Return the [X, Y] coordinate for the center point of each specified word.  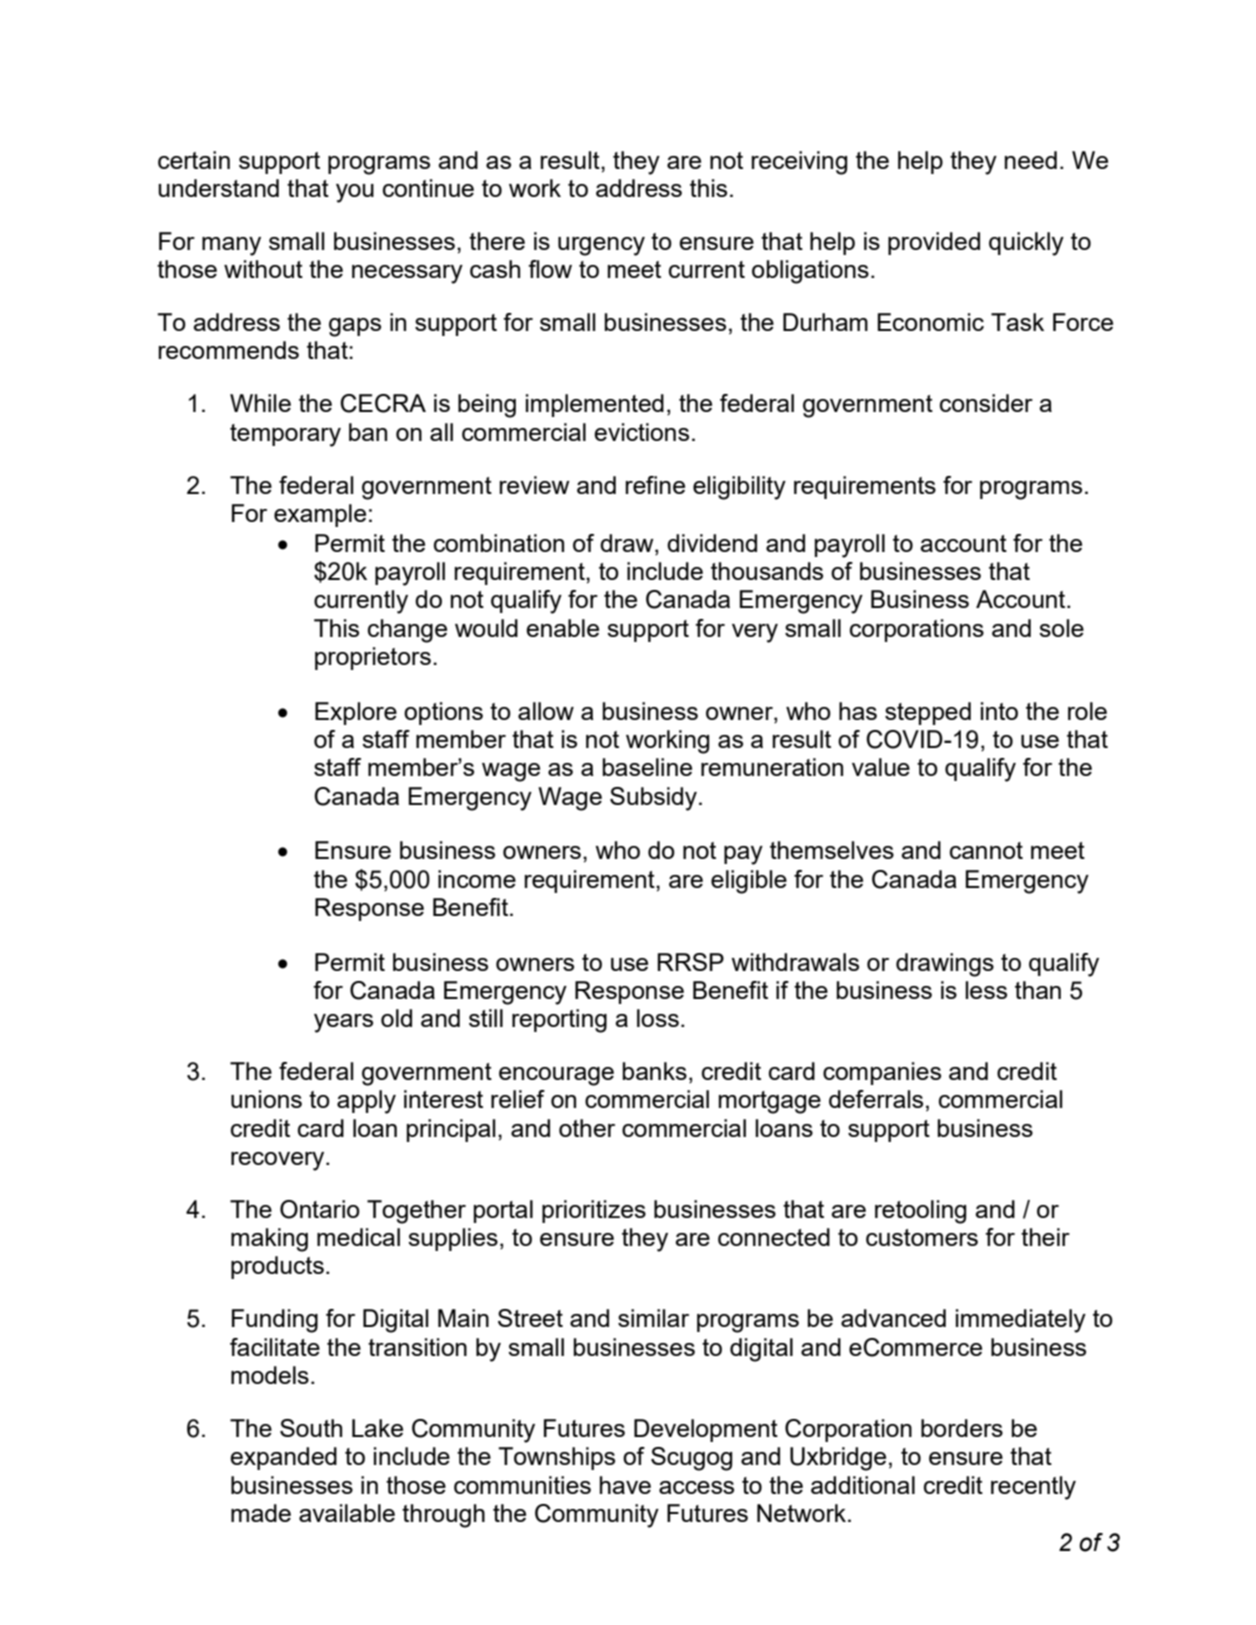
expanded [283, 1458]
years [343, 1023]
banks [655, 1071]
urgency [601, 246]
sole [1061, 628]
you [355, 193]
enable [562, 628]
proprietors [373, 658]
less [986, 990]
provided [934, 243]
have [625, 1485]
